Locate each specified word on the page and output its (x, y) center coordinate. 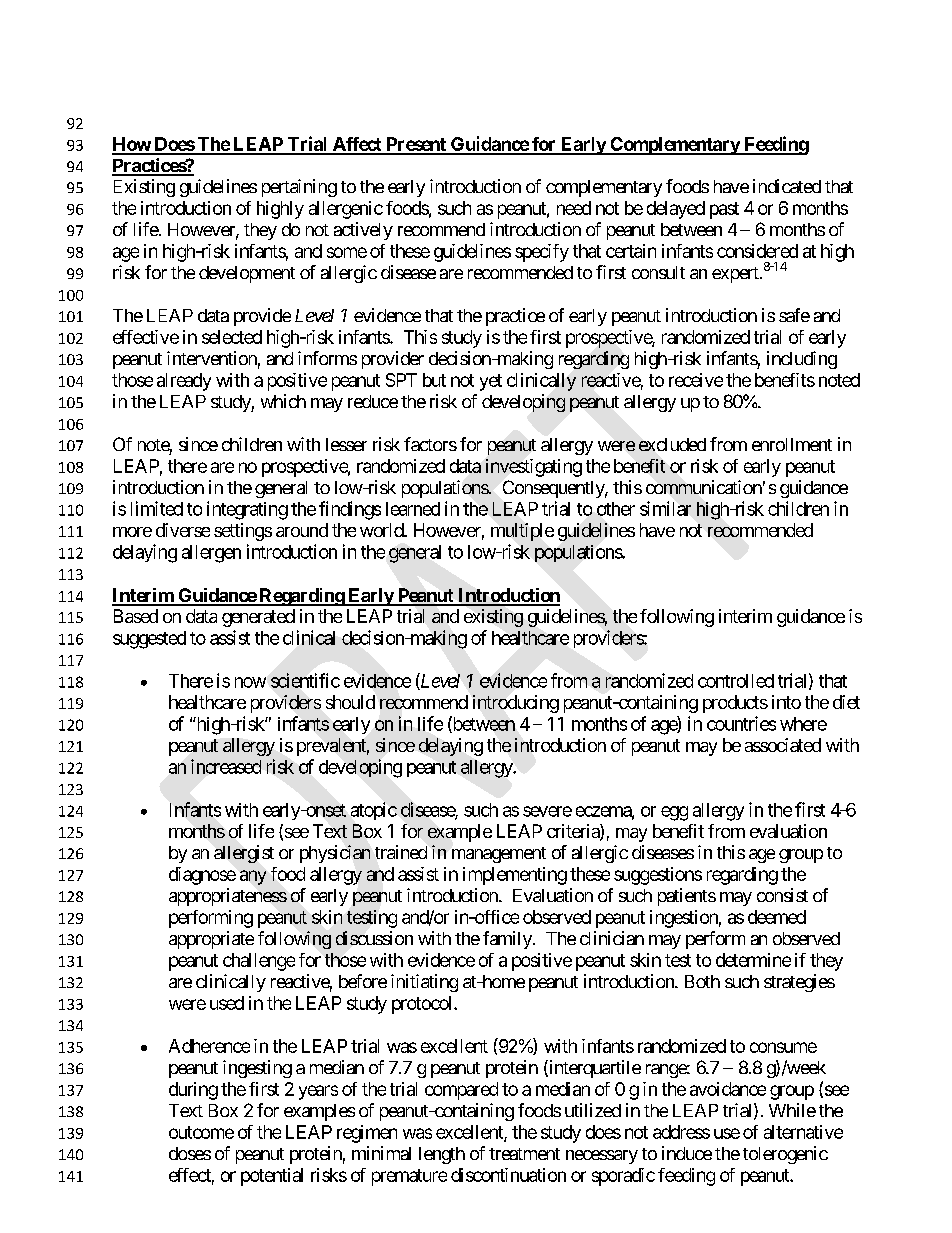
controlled (736, 681)
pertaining (299, 188)
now (250, 682)
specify (542, 253)
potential (272, 1177)
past (724, 210)
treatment (524, 1154)
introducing (516, 704)
